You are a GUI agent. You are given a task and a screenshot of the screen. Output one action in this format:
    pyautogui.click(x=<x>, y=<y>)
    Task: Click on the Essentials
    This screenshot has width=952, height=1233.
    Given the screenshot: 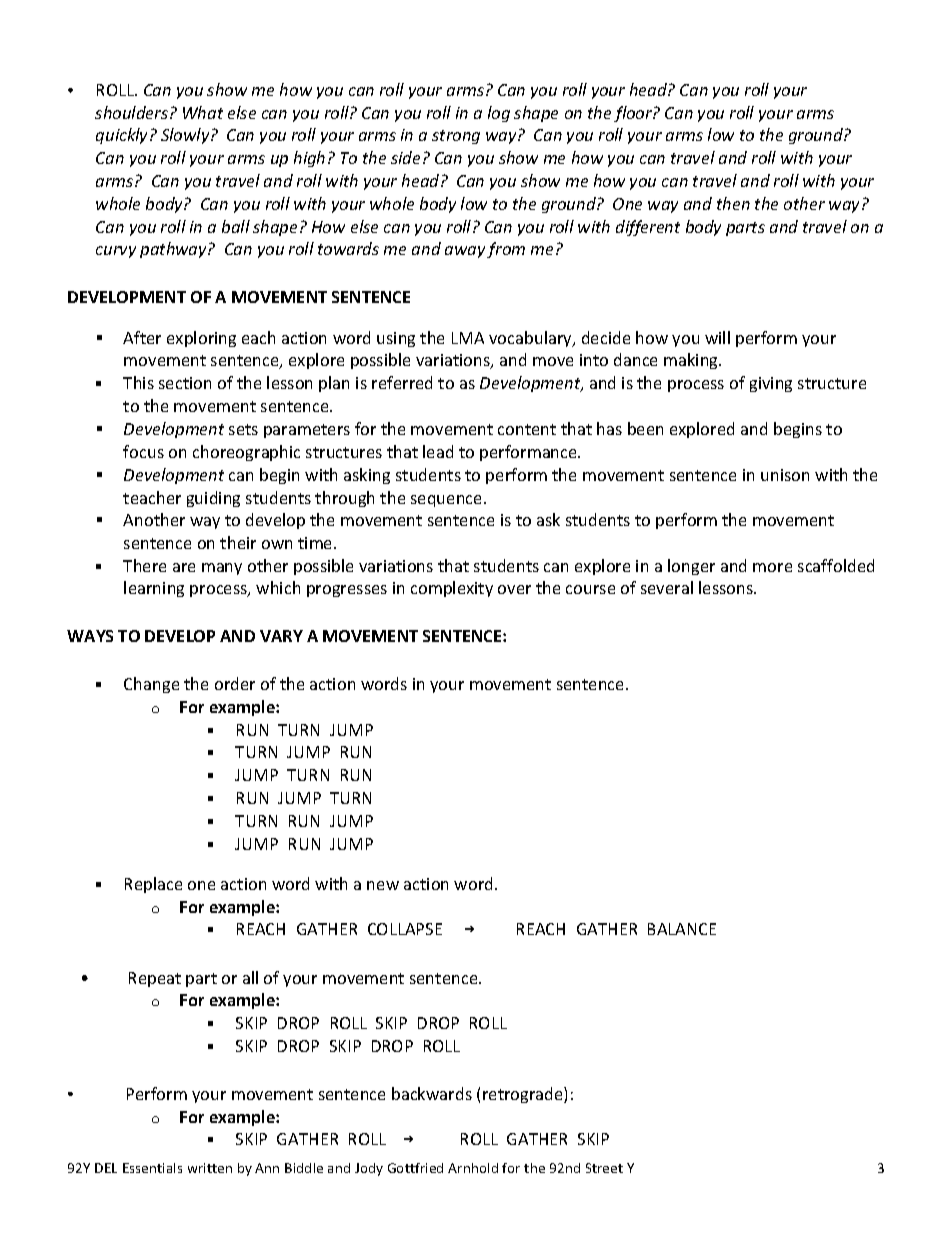 What is the action you would take?
    pyautogui.click(x=152, y=1168)
